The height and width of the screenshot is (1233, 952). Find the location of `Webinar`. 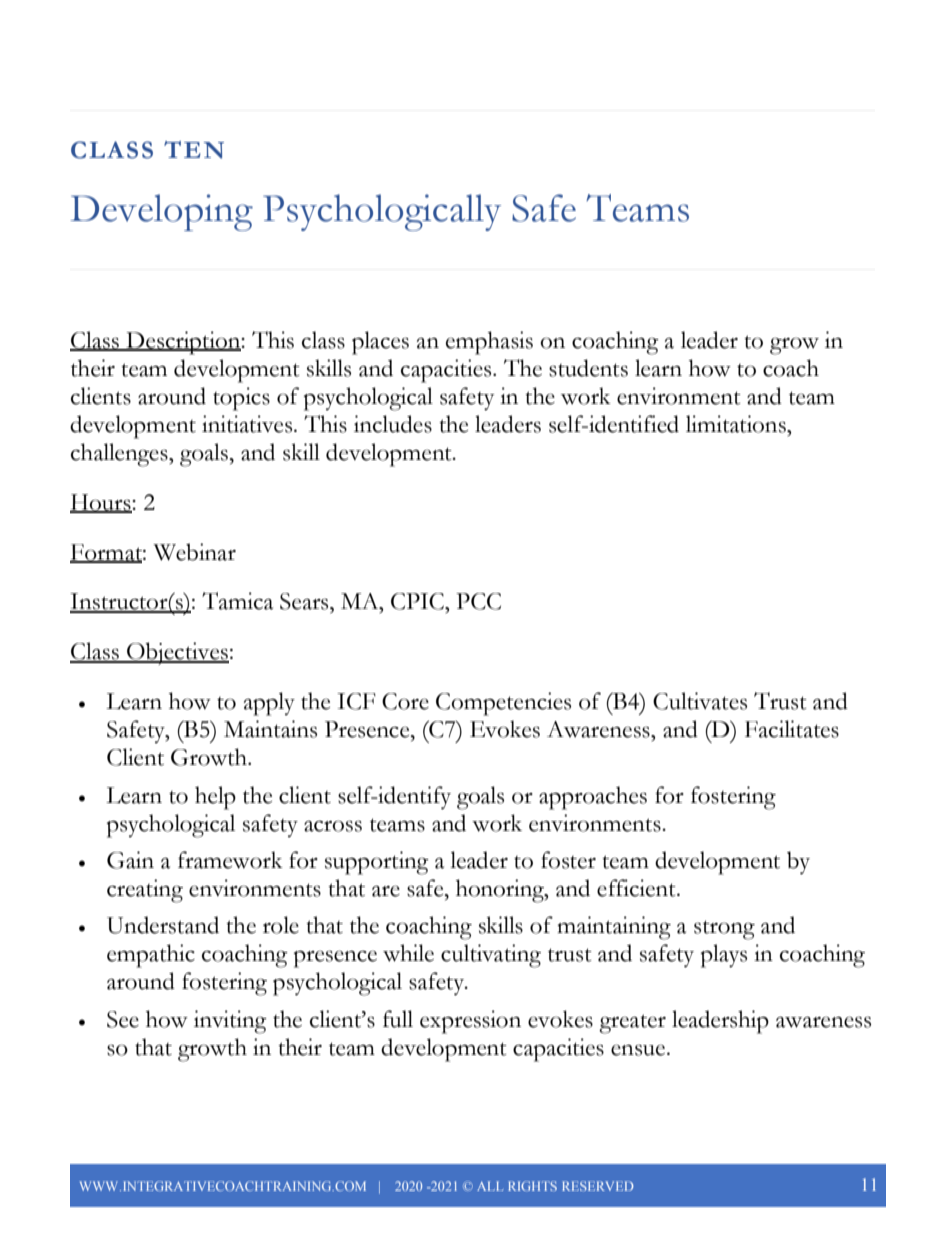

Webinar is located at coordinates (194, 552).
